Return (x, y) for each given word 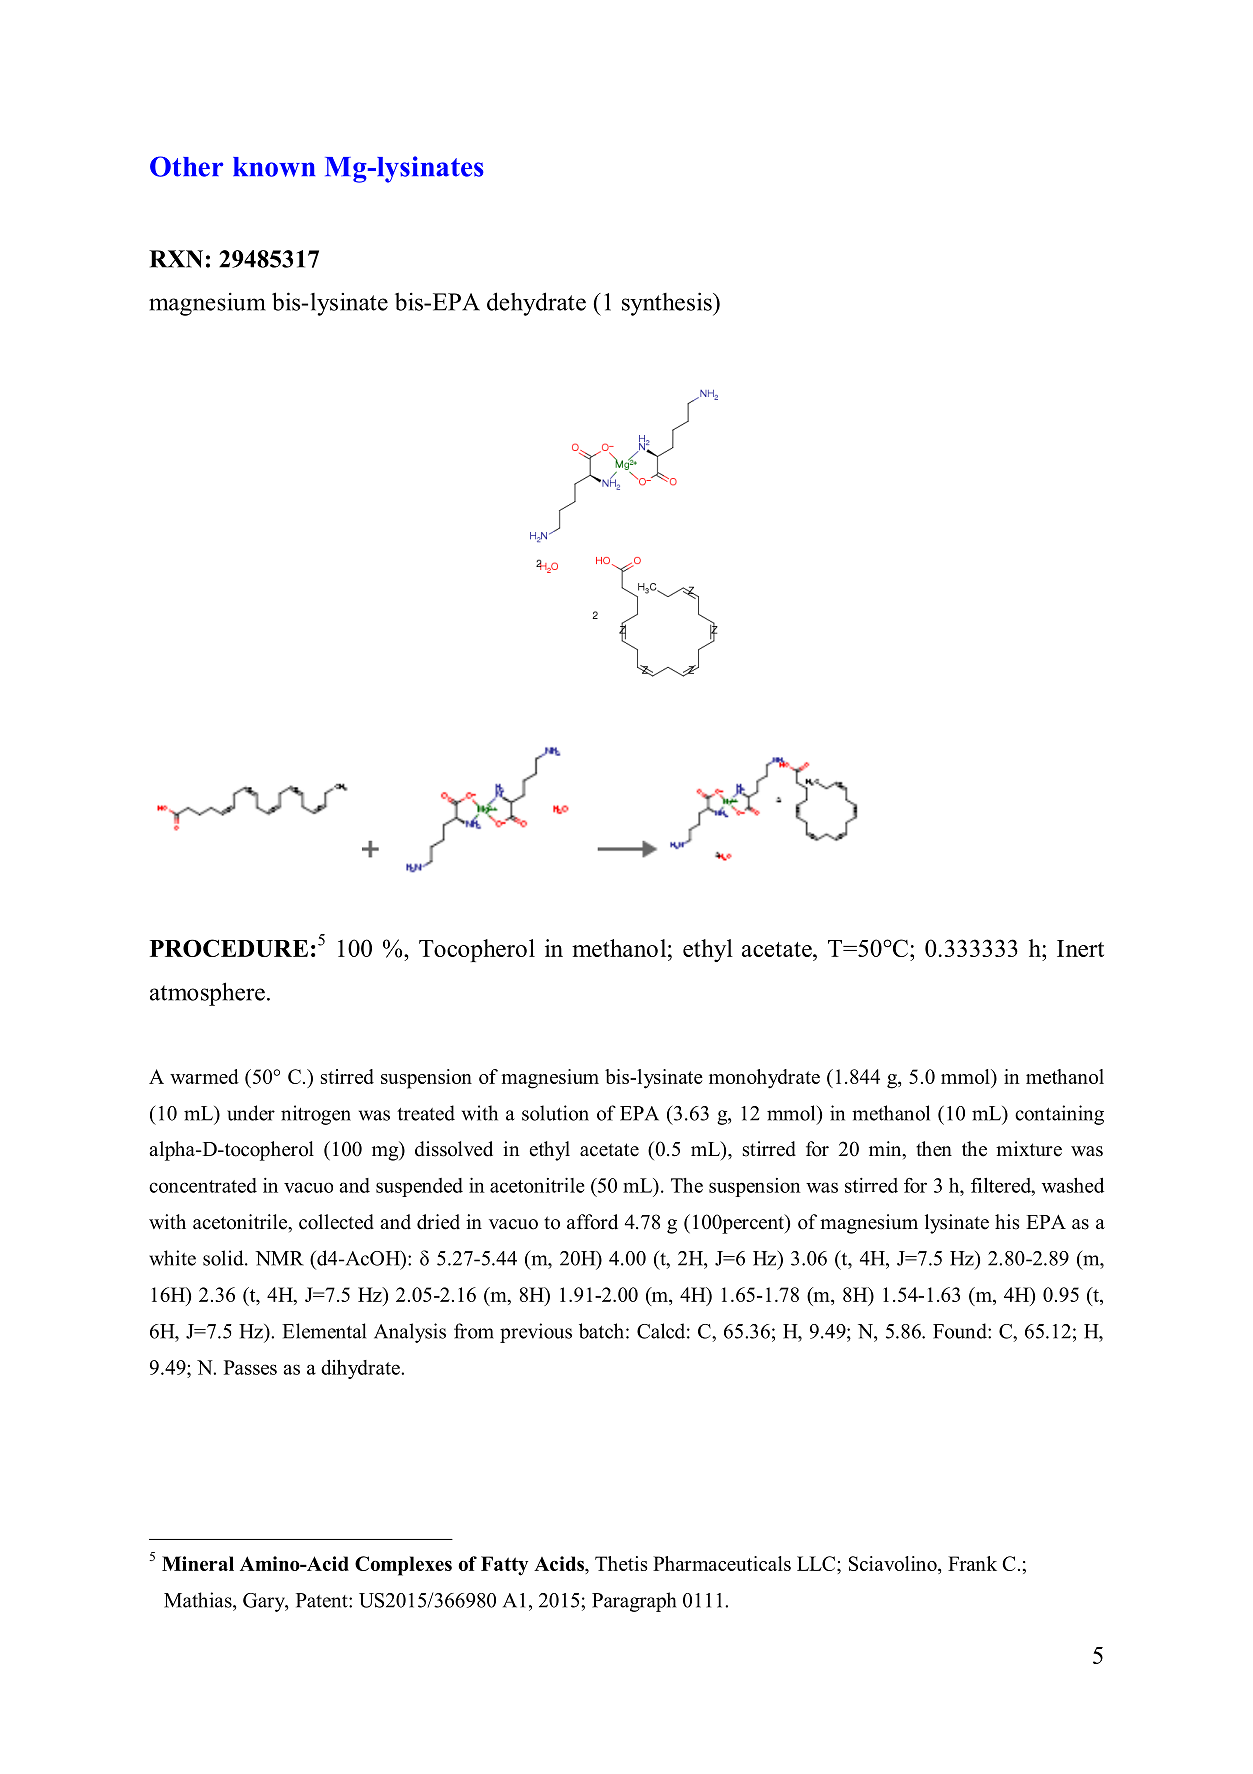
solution (555, 1113)
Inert (1080, 948)
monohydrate (764, 1079)
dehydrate (536, 304)
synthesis (668, 304)
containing (1059, 1115)
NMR (279, 1258)
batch (601, 1331)
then (934, 1149)
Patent (323, 1600)
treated (426, 1113)
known (274, 167)
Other (186, 166)
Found (961, 1331)
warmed (204, 1076)
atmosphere (207, 994)
